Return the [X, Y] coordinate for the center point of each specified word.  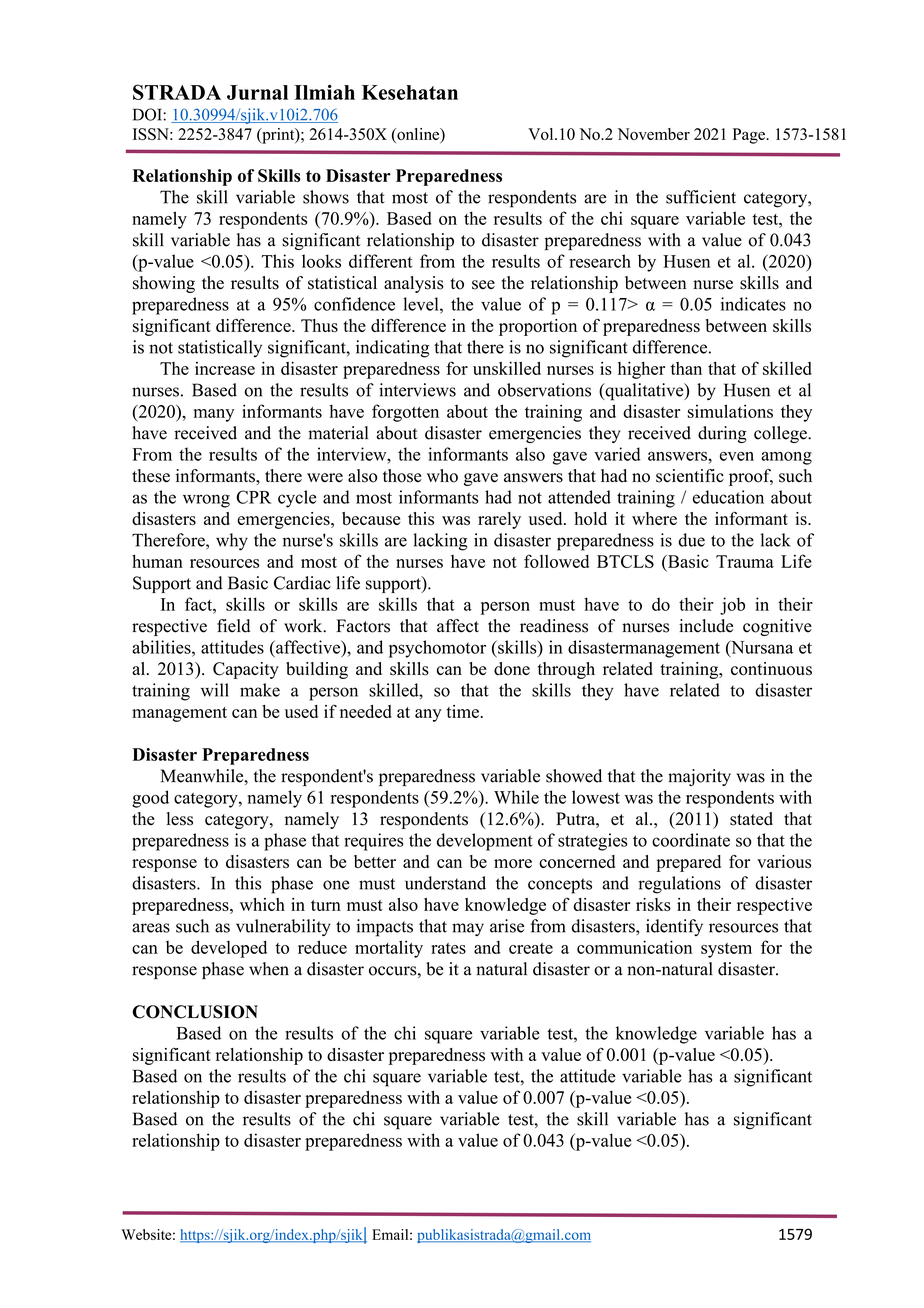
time [462, 711]
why [232, 542]
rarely [499, 520]
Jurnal [257, 92]
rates [448, 948]
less [180, 819]
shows [326, 197]
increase [225, 368]
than [686, 368]
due [691, 540]
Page [750, 136]
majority [699, 777]
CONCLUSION [195, 1012]
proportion [538, 327]
